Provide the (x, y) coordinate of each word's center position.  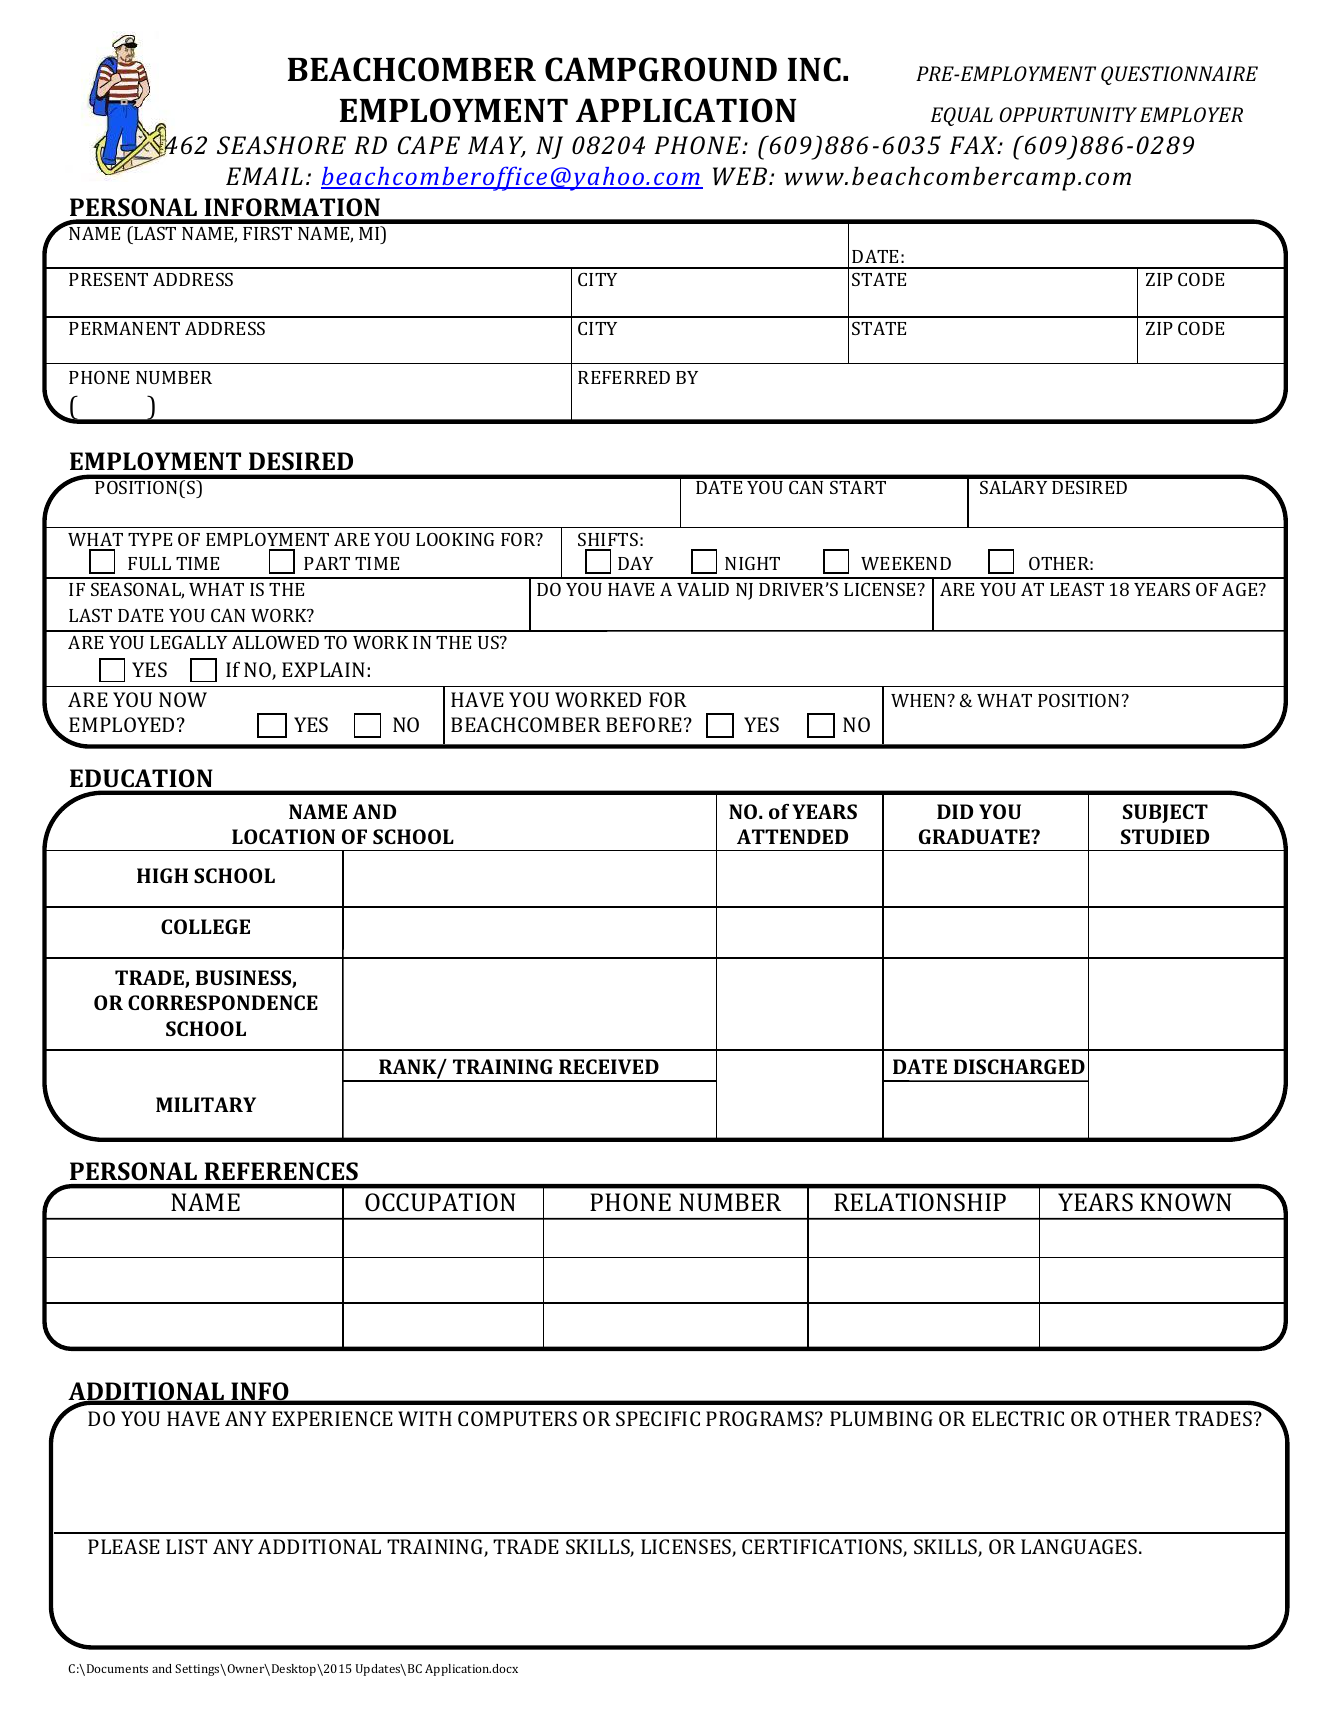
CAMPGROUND (661, 69)
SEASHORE (281, 145)
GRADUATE (975, 836)
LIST (186, 1546)
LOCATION (283, 836)
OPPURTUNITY (1068, 114)
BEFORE (644, 724)
